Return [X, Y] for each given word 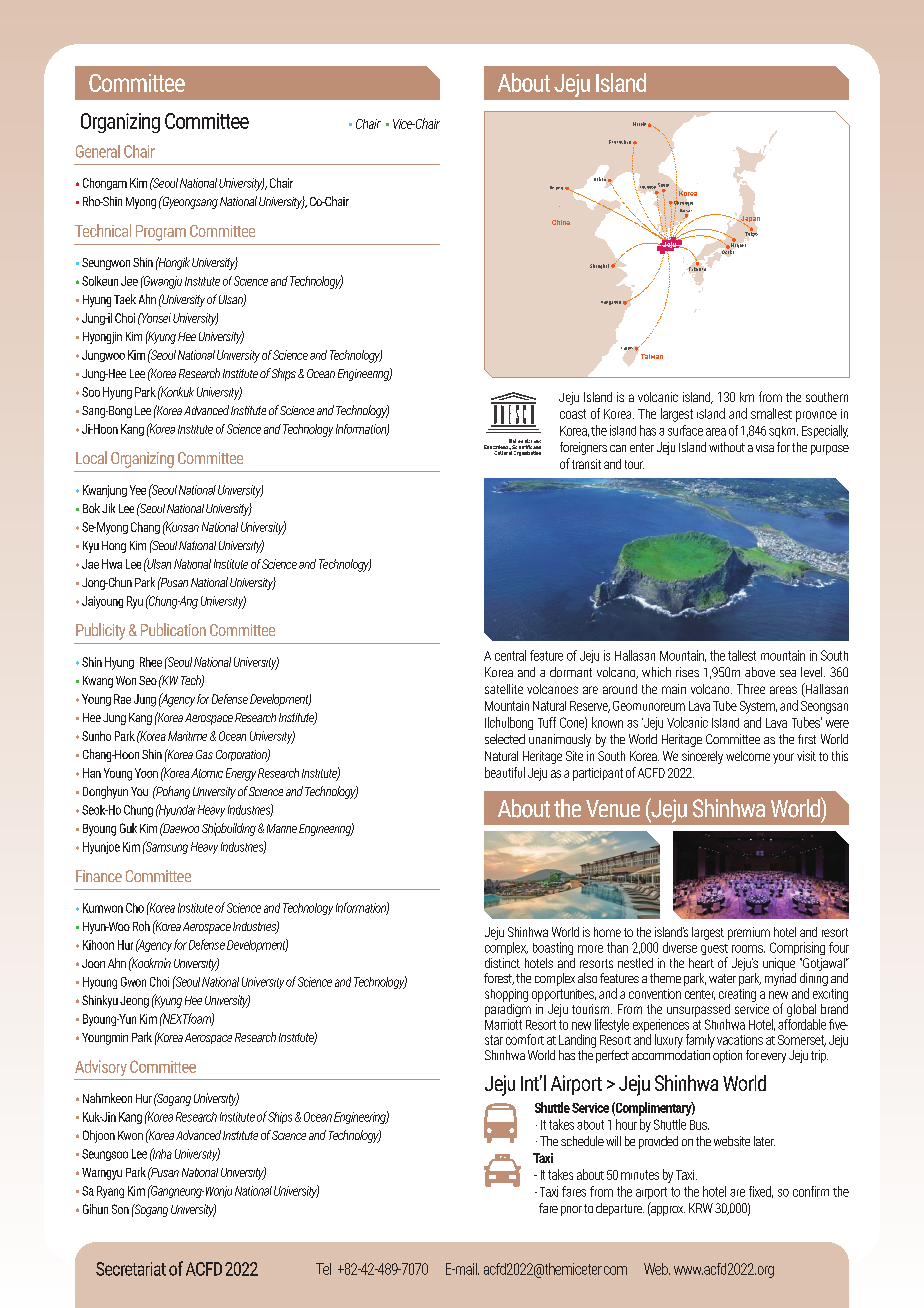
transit [586, 464]
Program [161, 233]
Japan [749, 220]
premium [749, 933]
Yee [138, 490]
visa [765, 448]
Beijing [556, 188]
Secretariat [131, 1269]
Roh [141, 926]
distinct [502, 963]
